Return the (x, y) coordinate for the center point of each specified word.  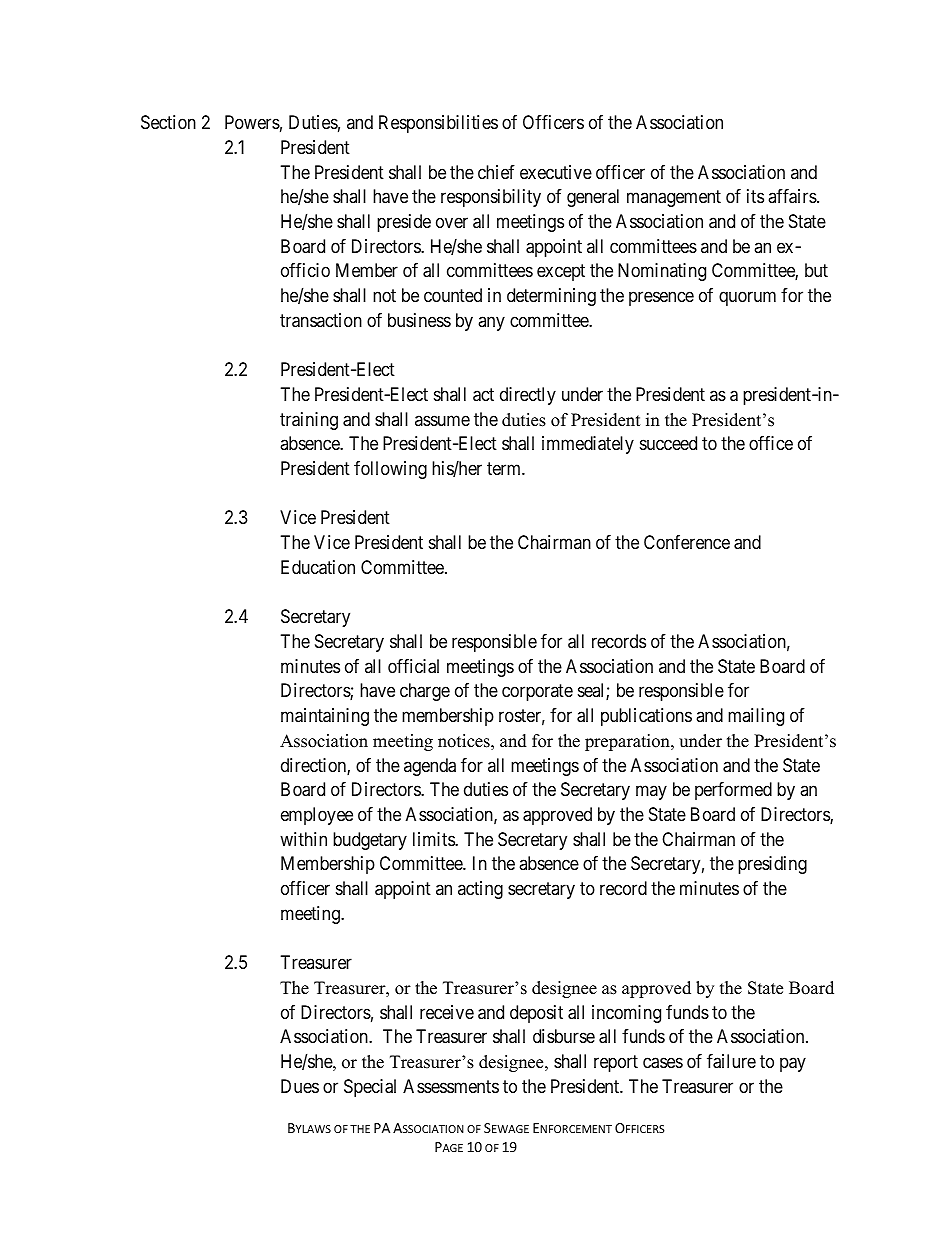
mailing (756, 717)
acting (480, 890)
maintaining (325, 717)
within (303, 839)
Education (318, 567)
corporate (537, 693)
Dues (300, 1086)
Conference (687, 542)
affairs (793, 196)
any (491, 323)
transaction (321, 320)
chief (496, 172)
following (390, 470)
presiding (772, 865)
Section (168, 122)
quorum (747, 298)
